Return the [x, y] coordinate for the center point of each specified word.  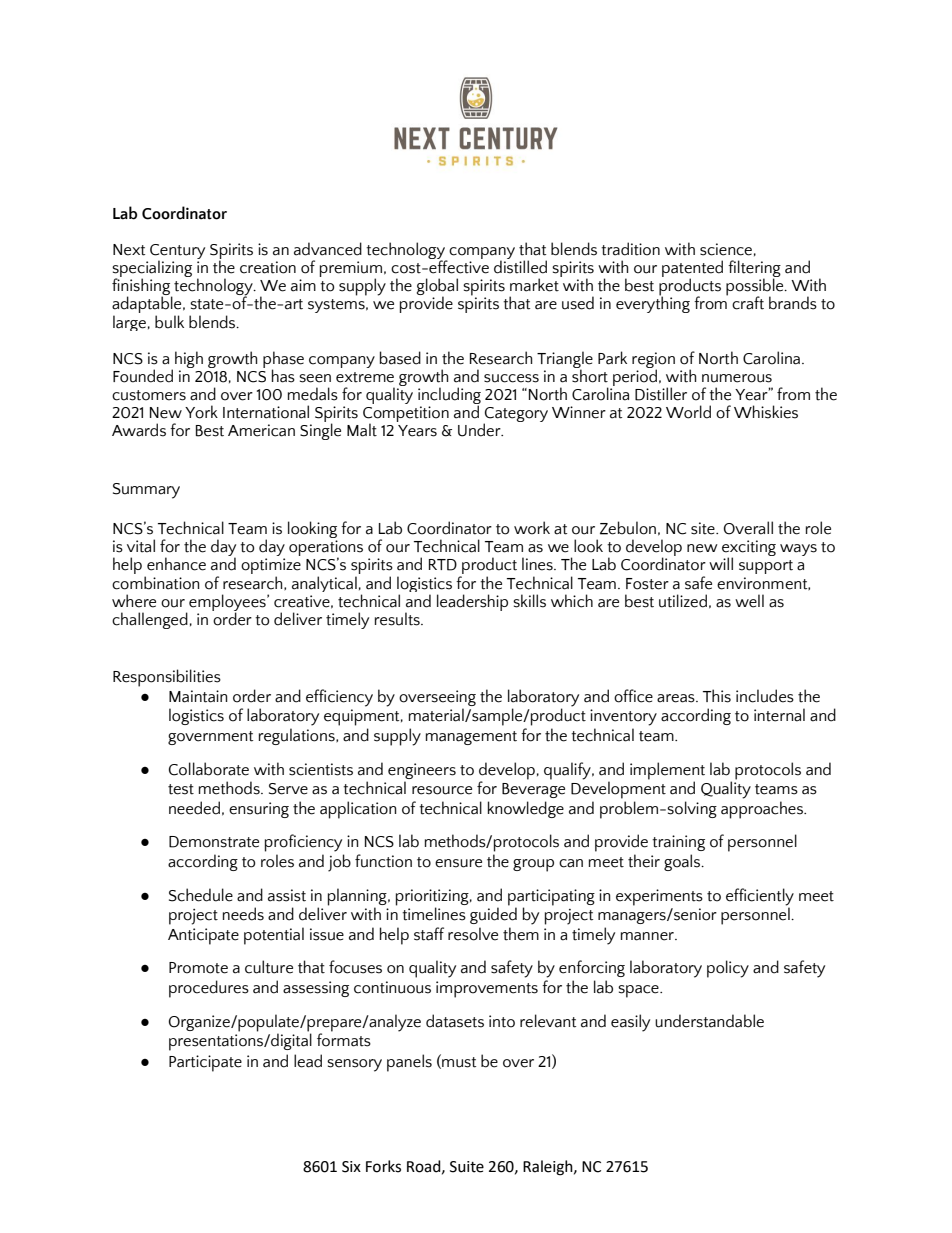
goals [683, 862]
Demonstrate [214, 842]
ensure [458, 863]
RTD [443, 565]
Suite [467, 1167]
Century [177, 253]
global [437, 288]
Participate [205, 1063]
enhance [176, 564]
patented [692, 270]
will [721, 563]
